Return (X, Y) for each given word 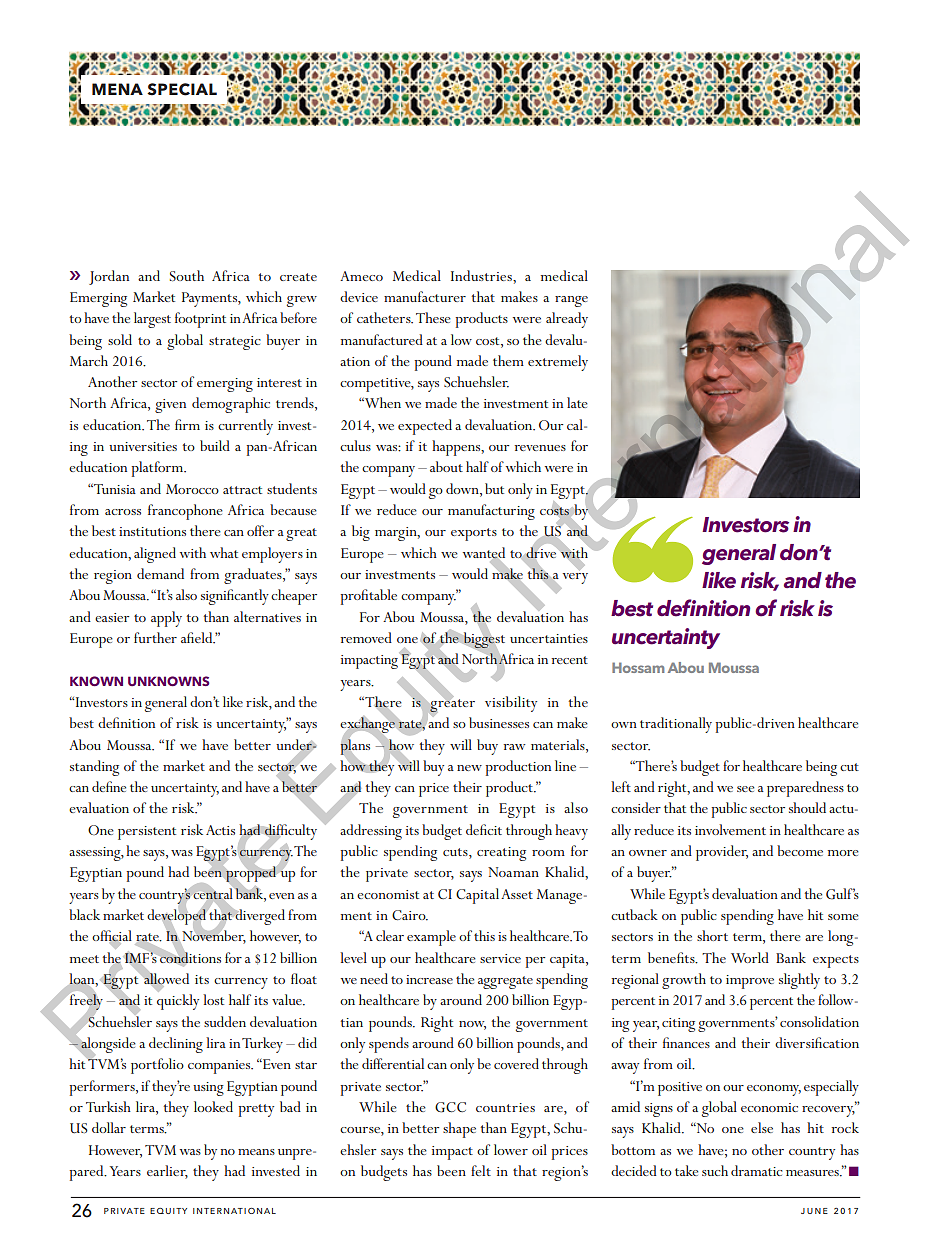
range (571, 301)
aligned (155, 555)
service (500, 958)
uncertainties (549, 638)
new (469, 768)
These (433, 317)
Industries (482, 275)
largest (152, 320)
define (109, 786)
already (567, 320)
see (745, 789)
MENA (117, 89)
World (750, 957)
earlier (167, 1172)
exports (474, 534)
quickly (178, 1002)
